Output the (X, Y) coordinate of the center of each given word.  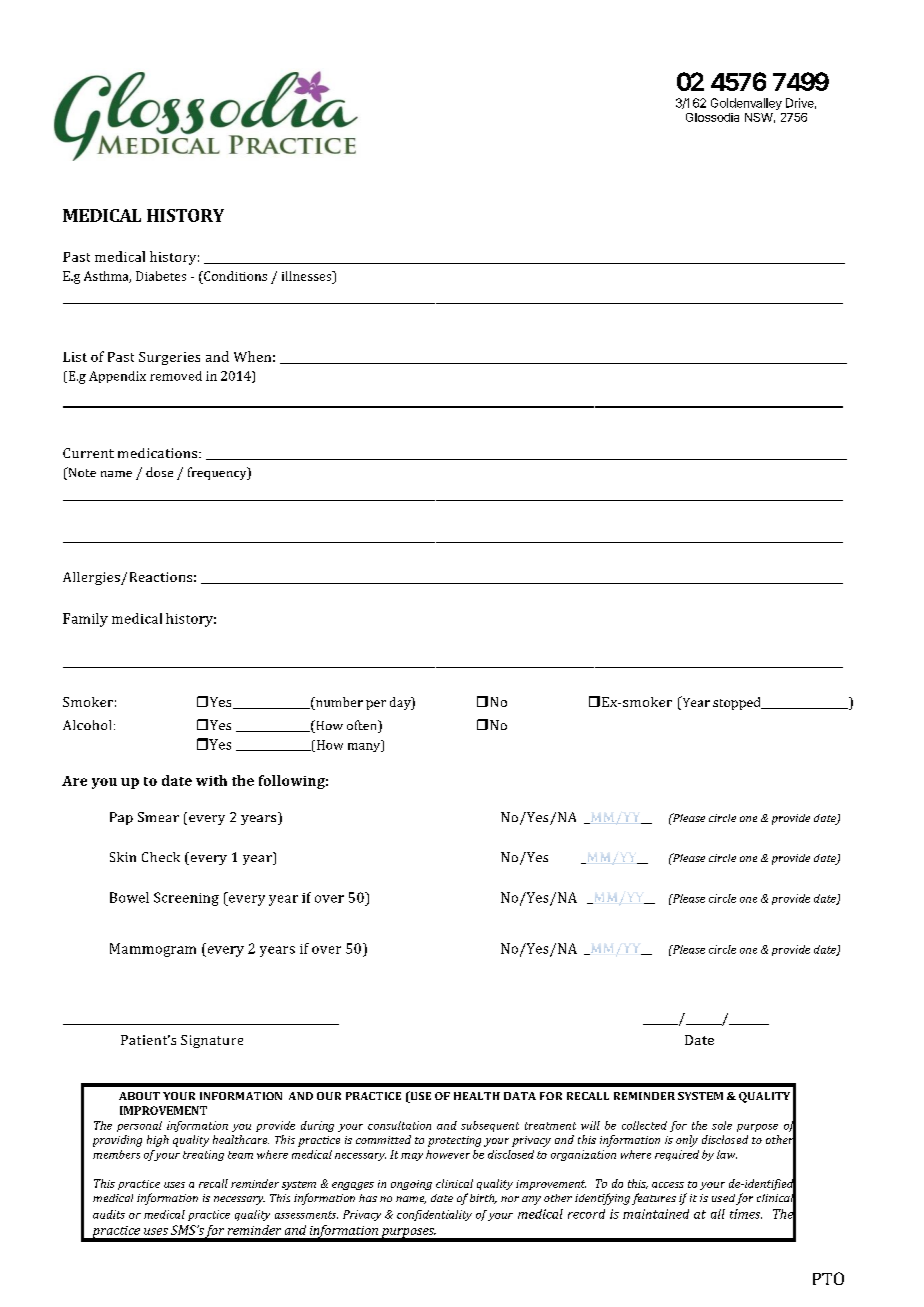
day (401, 703)
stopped (738, 703)
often (363, 726)
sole (722, 1125)
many (365, 746)
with (211, 780)
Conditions (234, 276)
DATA (520, 1096)
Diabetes (161, 276)
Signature (212, 1041)
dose (159, 472)
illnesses (308, 276)
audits (109, 1214)
